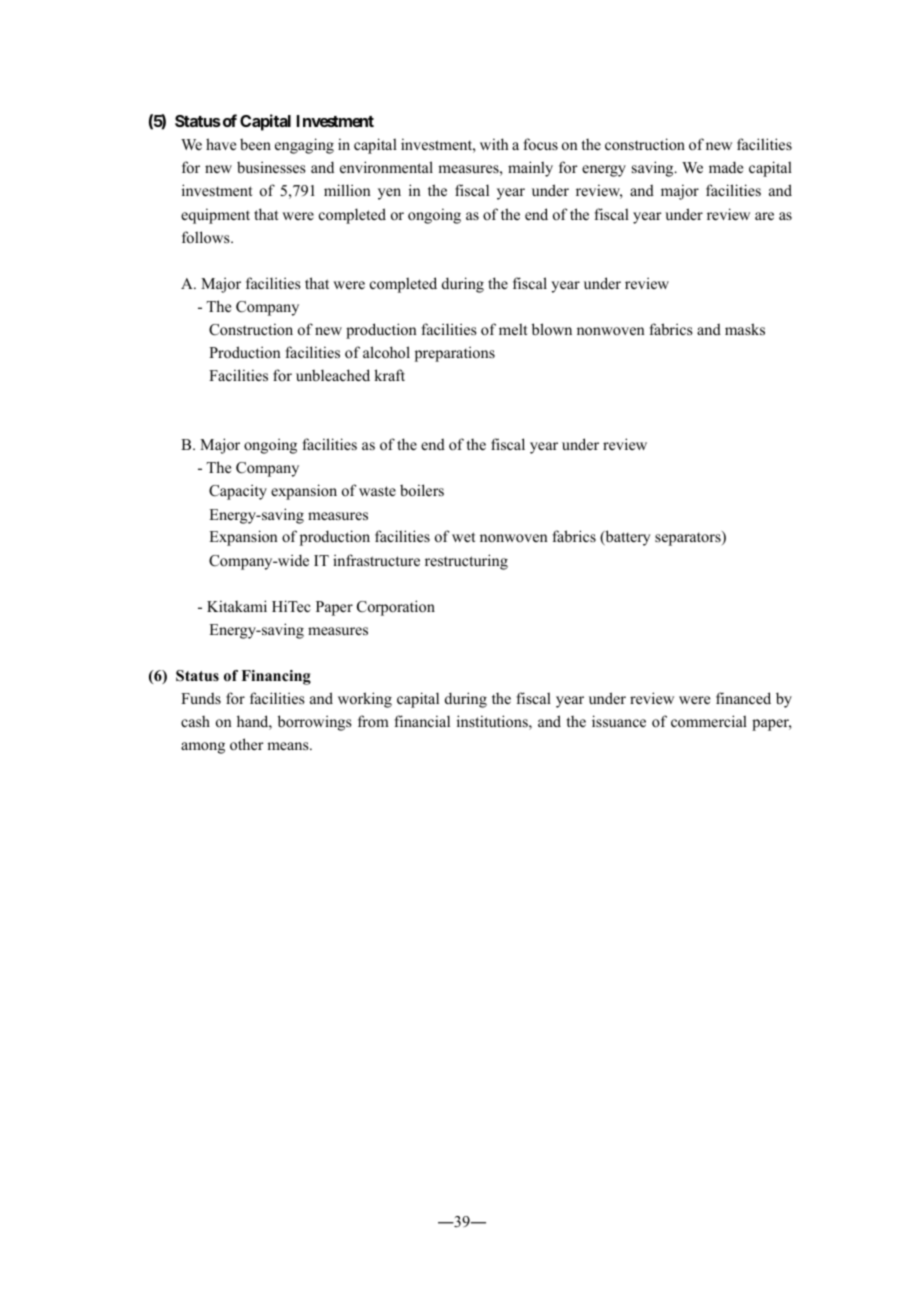 This page has height=1308, width=924. I want to click on separators, so click(689, 538).
